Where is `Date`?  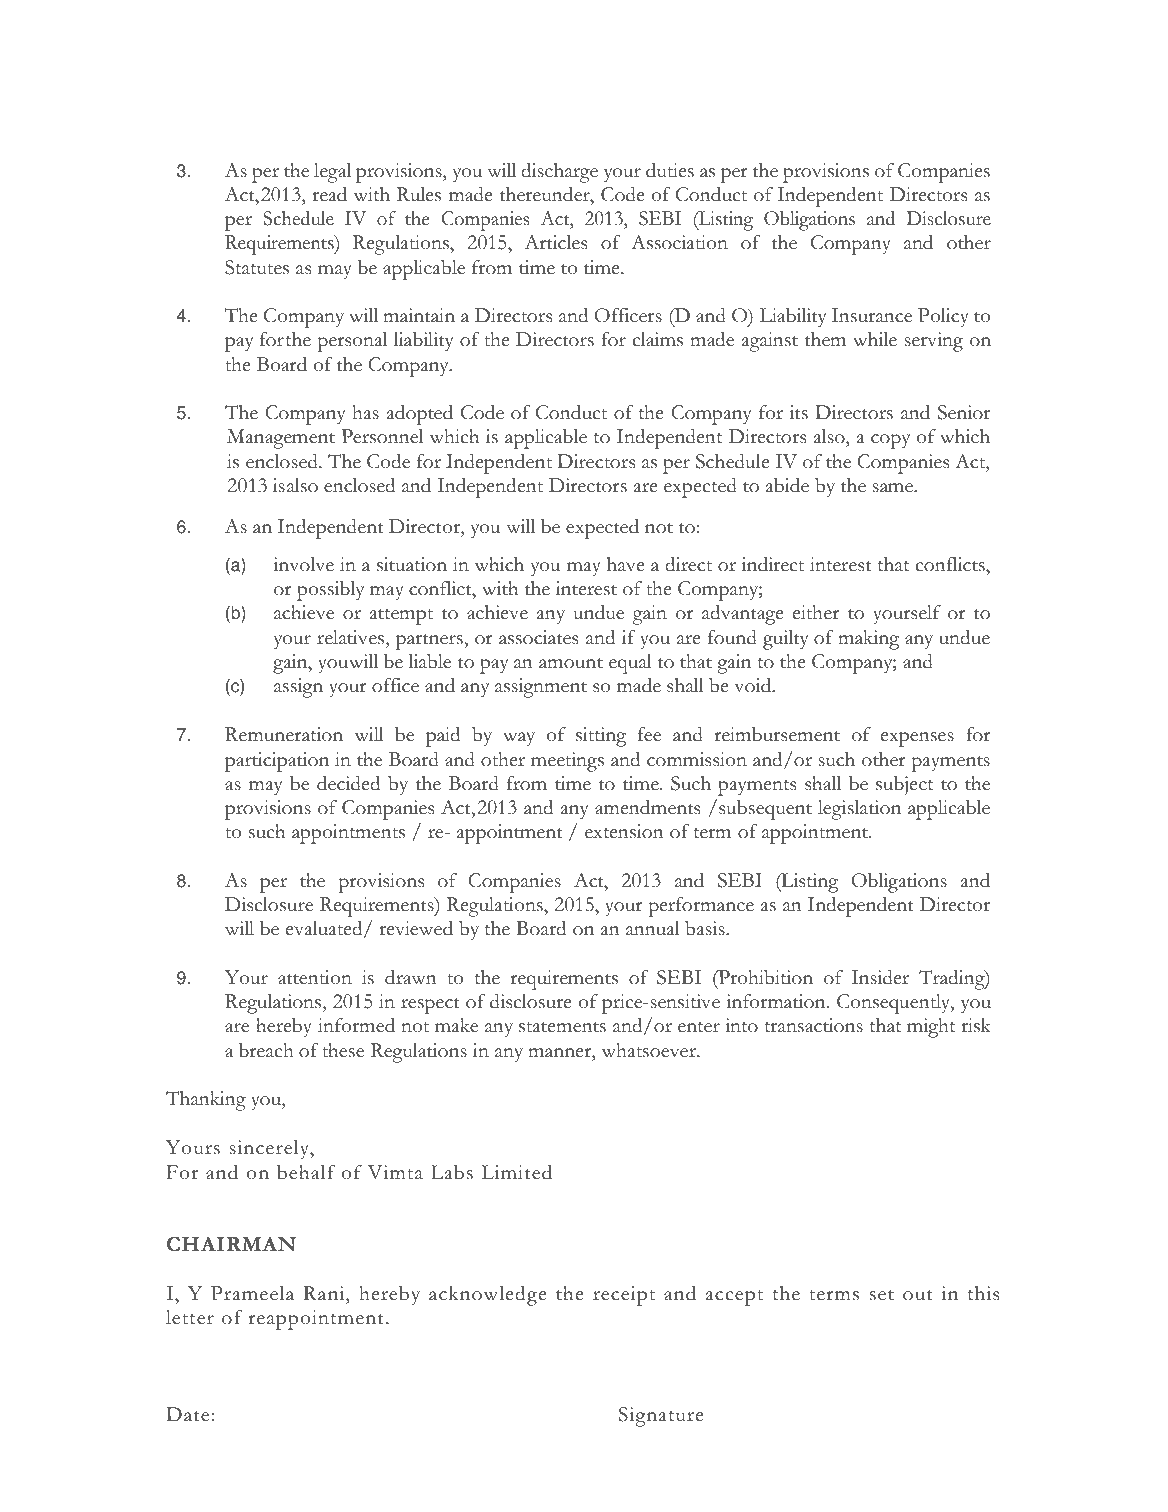 Date is located at coordinates (189, 1414).
